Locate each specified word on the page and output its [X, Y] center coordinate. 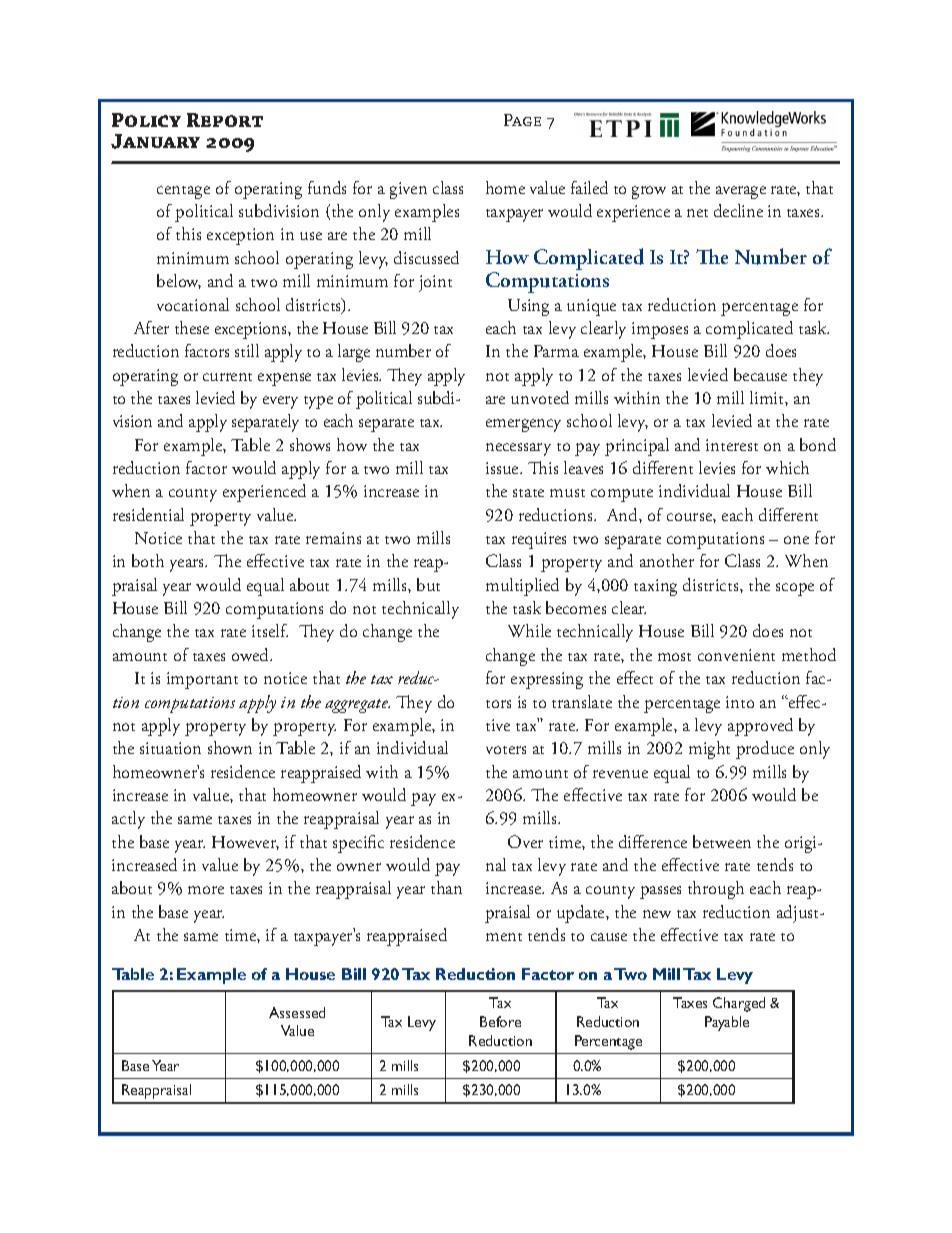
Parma [556, 351]
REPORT [225, 120]
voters [506, 750]
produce [765, 750]
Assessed [297, 1012]
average [741, 192]
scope [795, 589]
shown [230, 747]
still [247, 350]
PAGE [522, 120]
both [148, 560]
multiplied [522, 587]
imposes [660, 330]
